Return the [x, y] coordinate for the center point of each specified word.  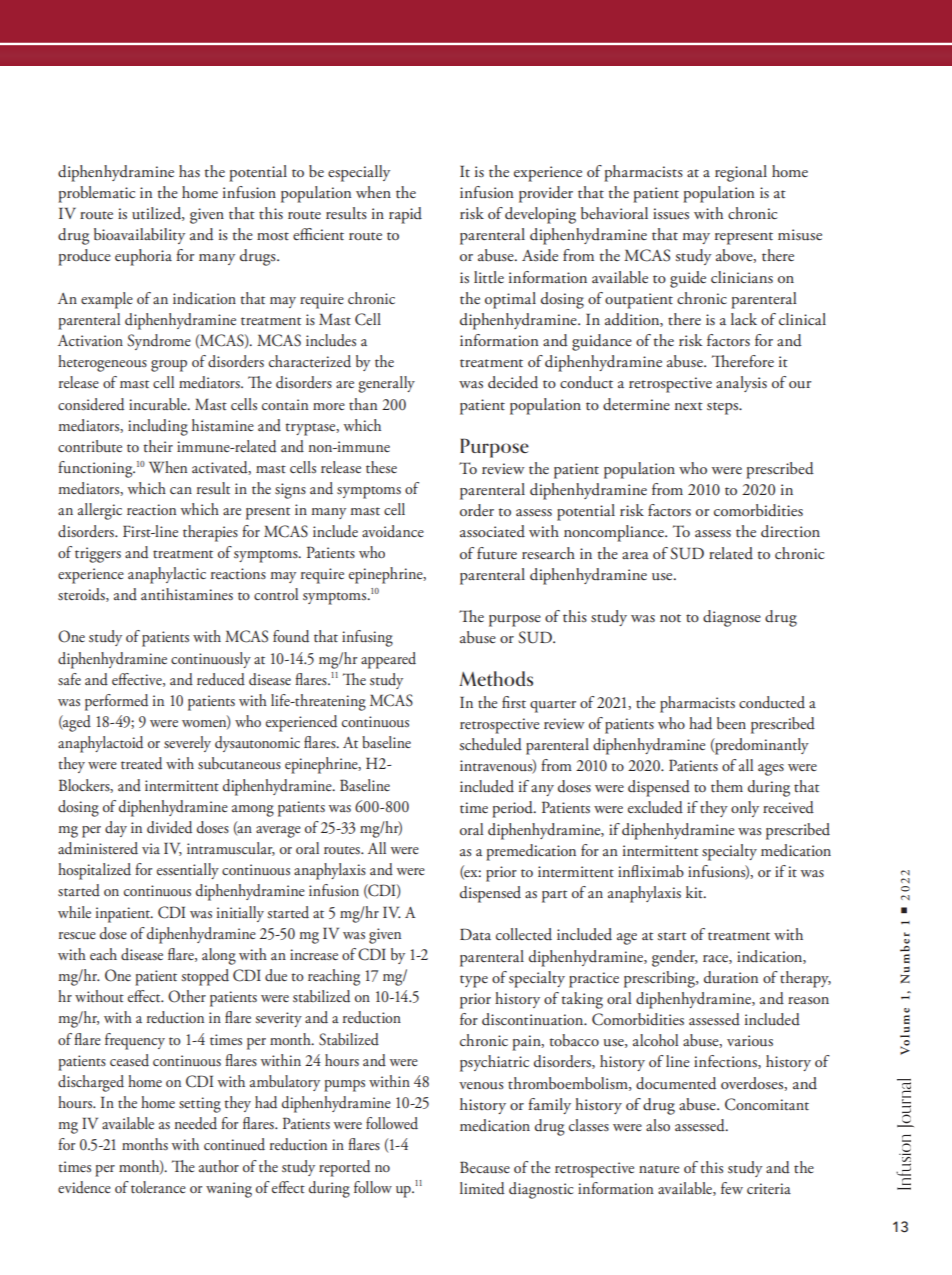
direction [790, 531]
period [513, 809]
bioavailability [139, 236]
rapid [405, 215]
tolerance [158, 1187]
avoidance [393, 531]
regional [741, 173]
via [151, 848]
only [745, 809]
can [181, 490]
